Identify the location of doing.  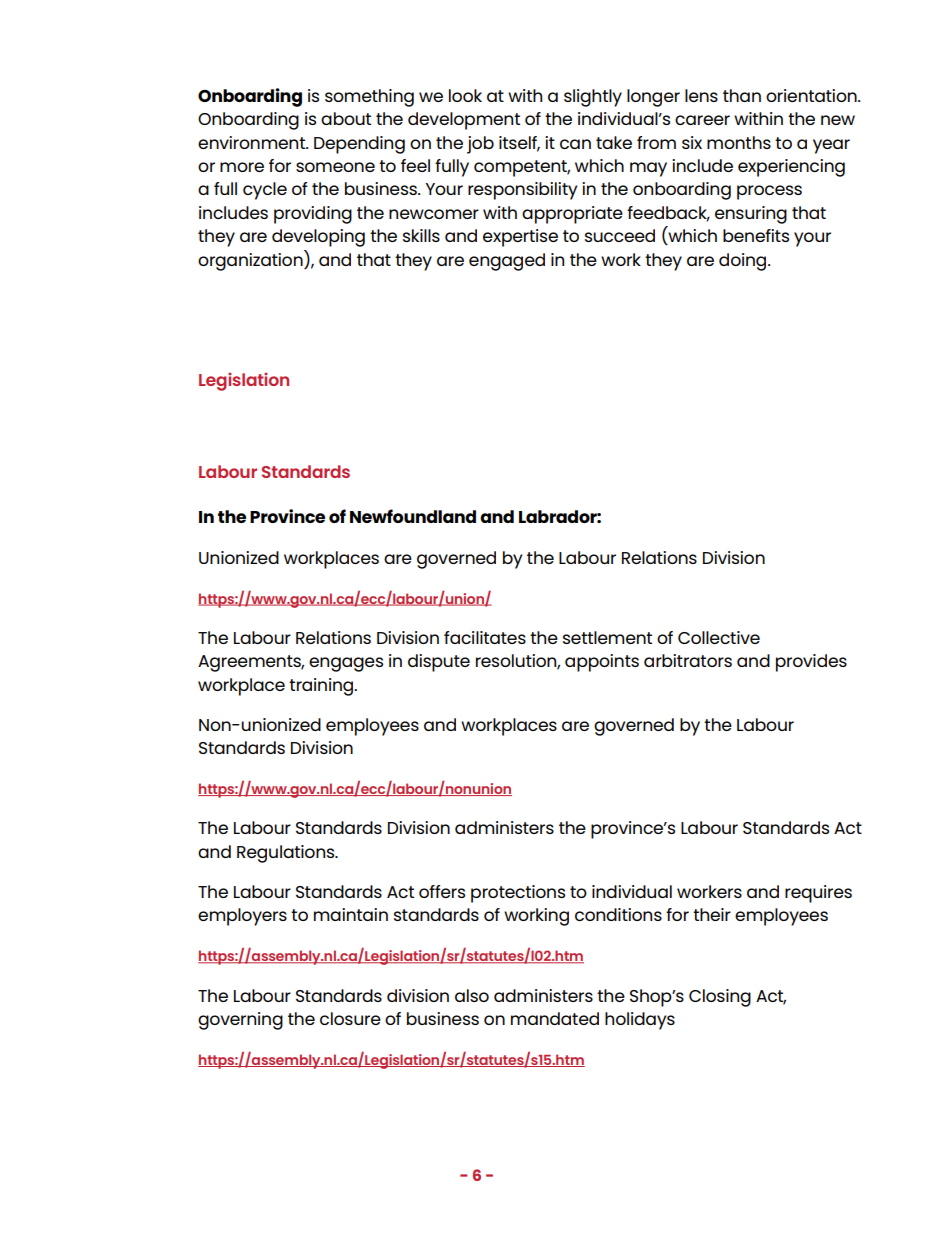
(744, 262).
